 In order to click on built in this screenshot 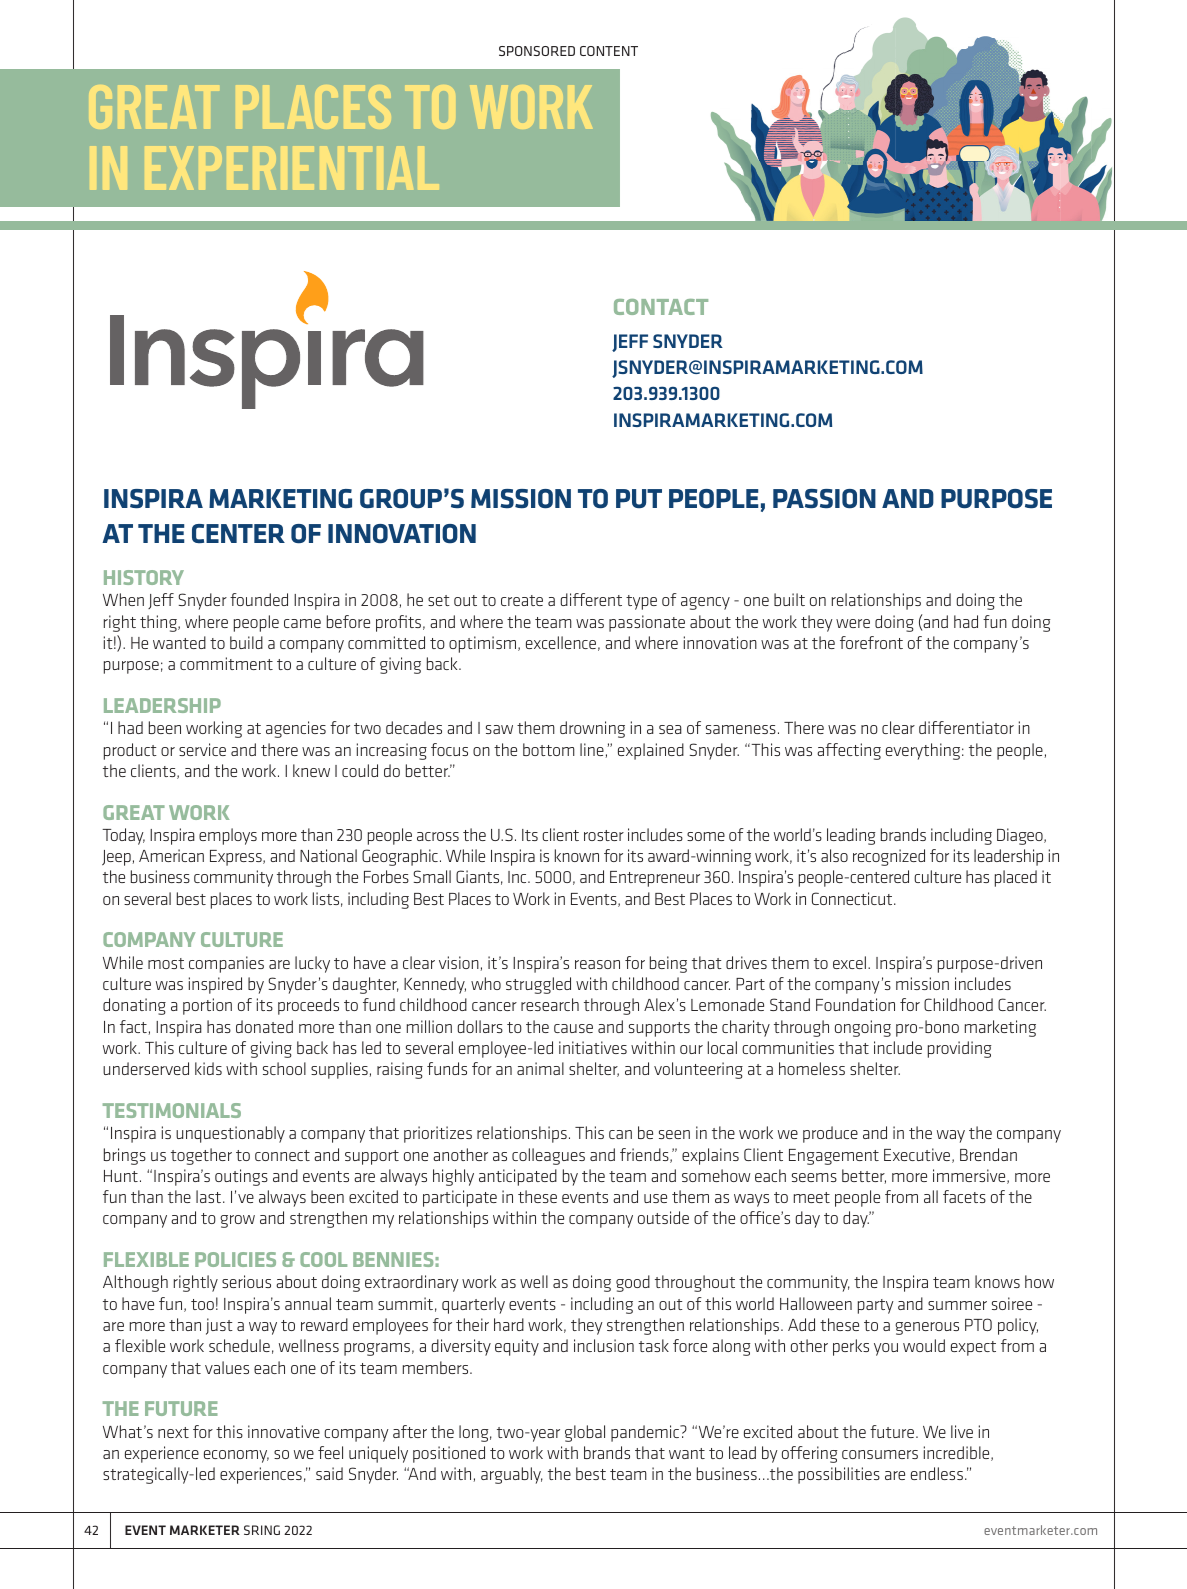, I will do `click(789, 599)`.
